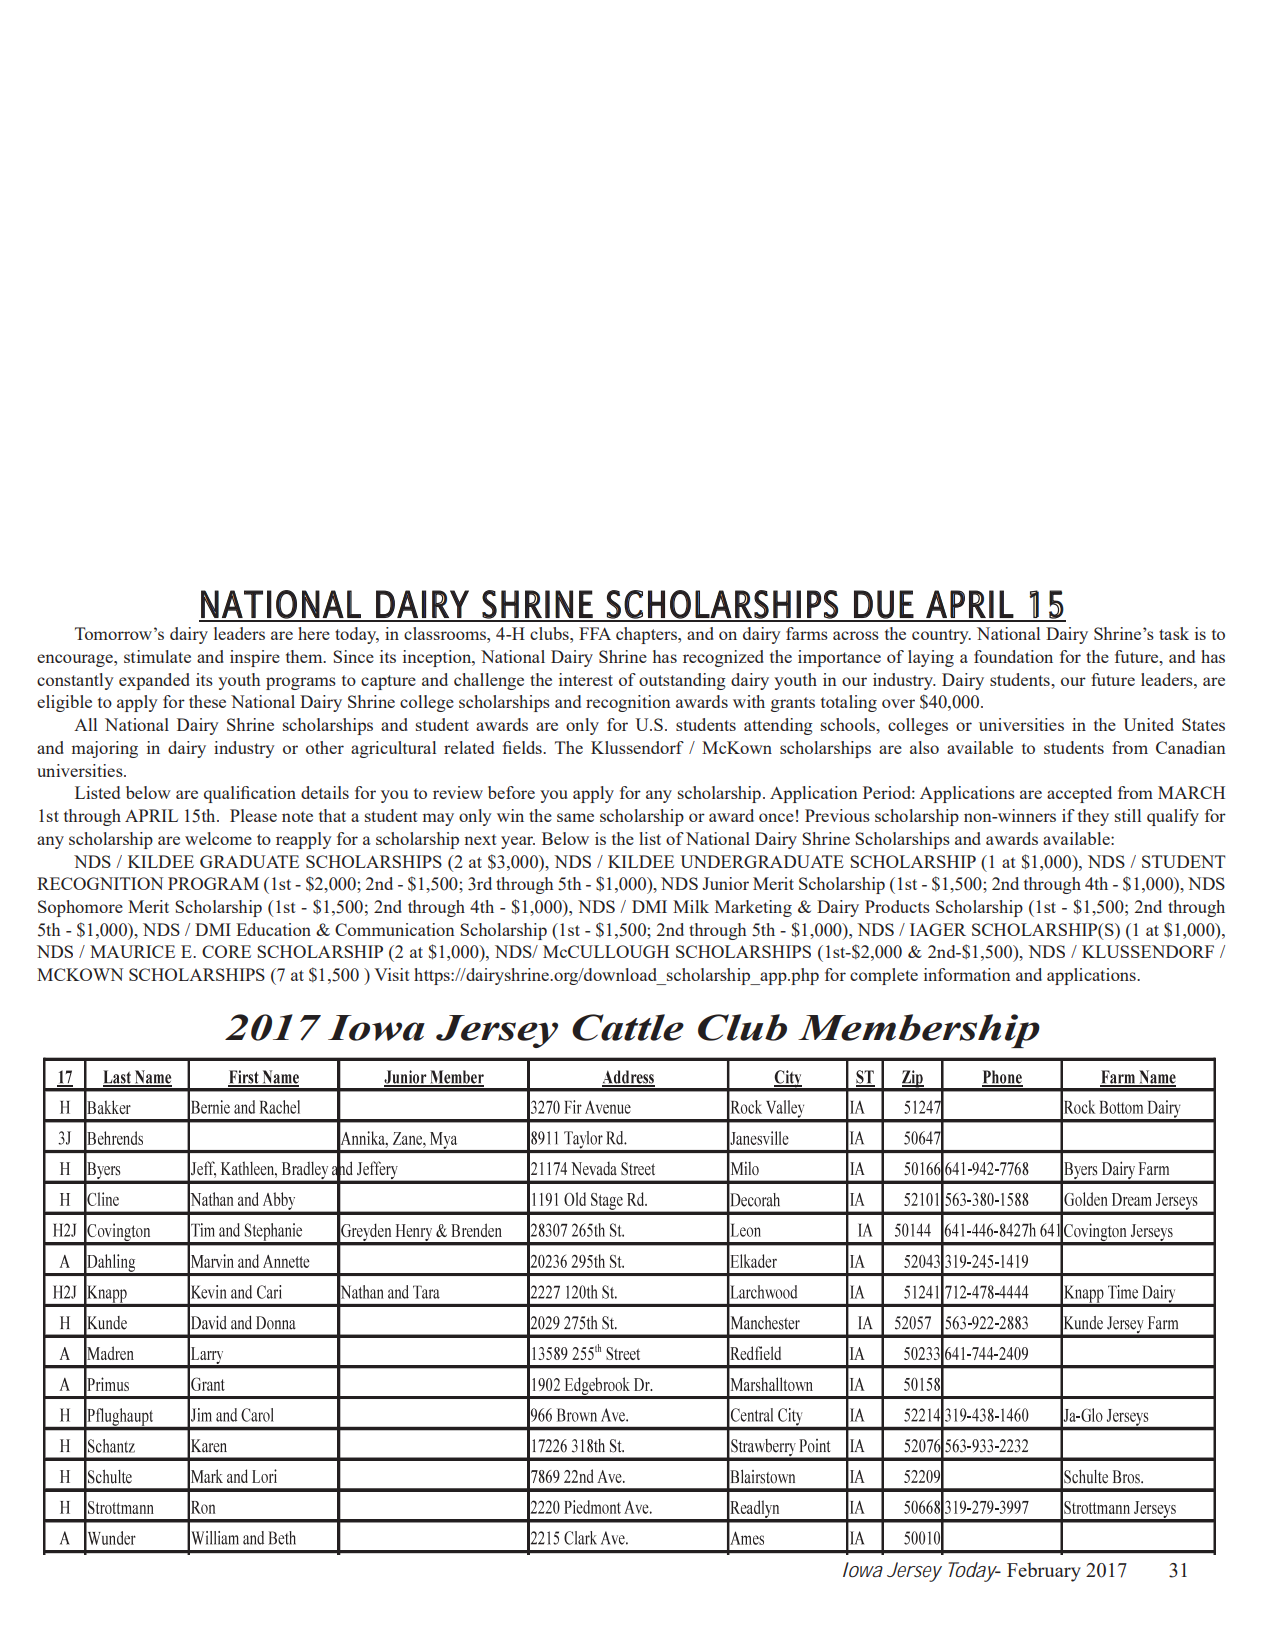  Describe the element at coordinates (218, 838) in the image. I see `welcome` at that location.
